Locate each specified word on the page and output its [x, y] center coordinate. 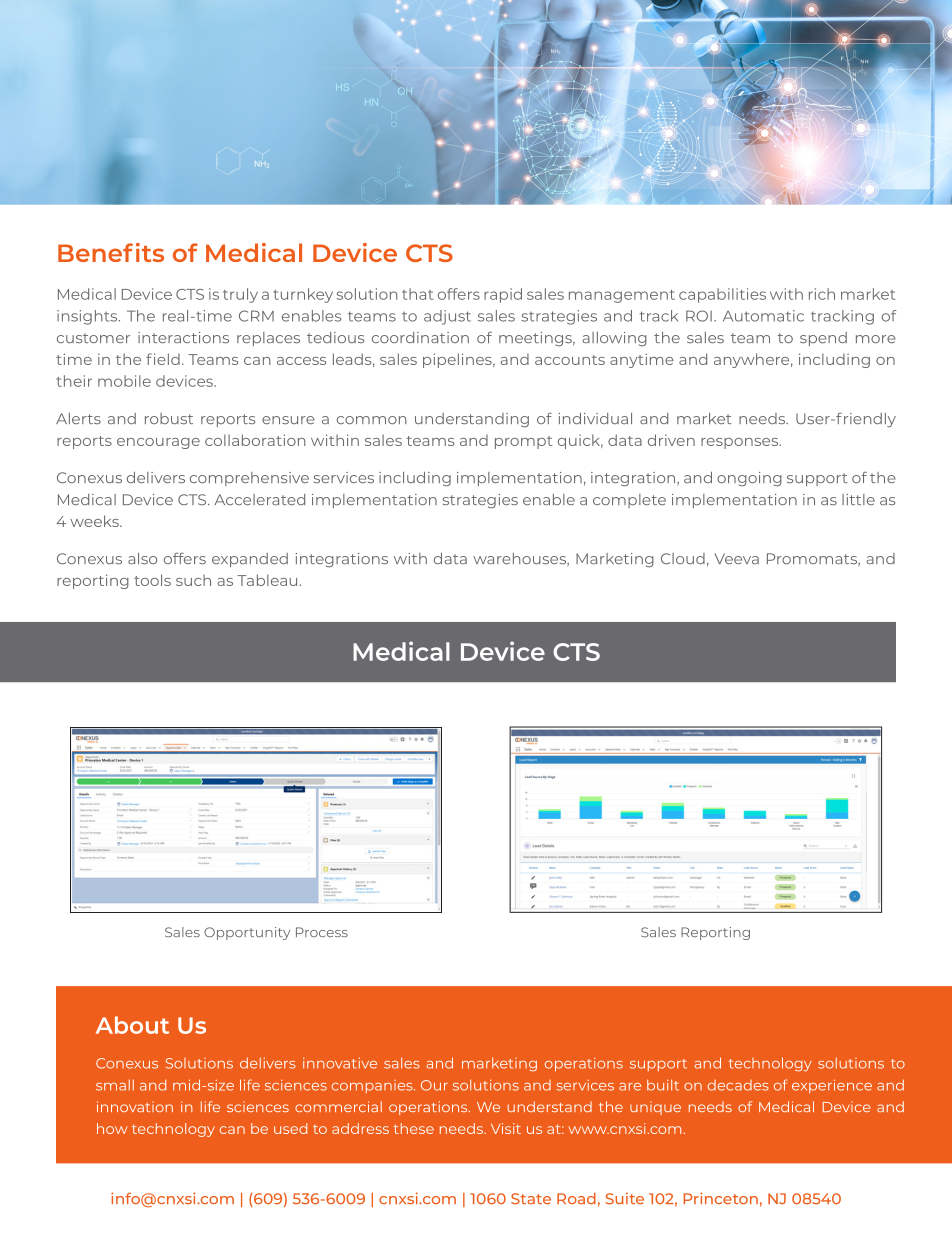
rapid [503, 295]
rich [822, 294]
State [531, 1198]
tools [152, 580]
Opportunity [247, 933]
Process [322, 932]
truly [240, 295]
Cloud [683, 558]
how [112, 1128]
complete [629, 501]
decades [738, 1085]
